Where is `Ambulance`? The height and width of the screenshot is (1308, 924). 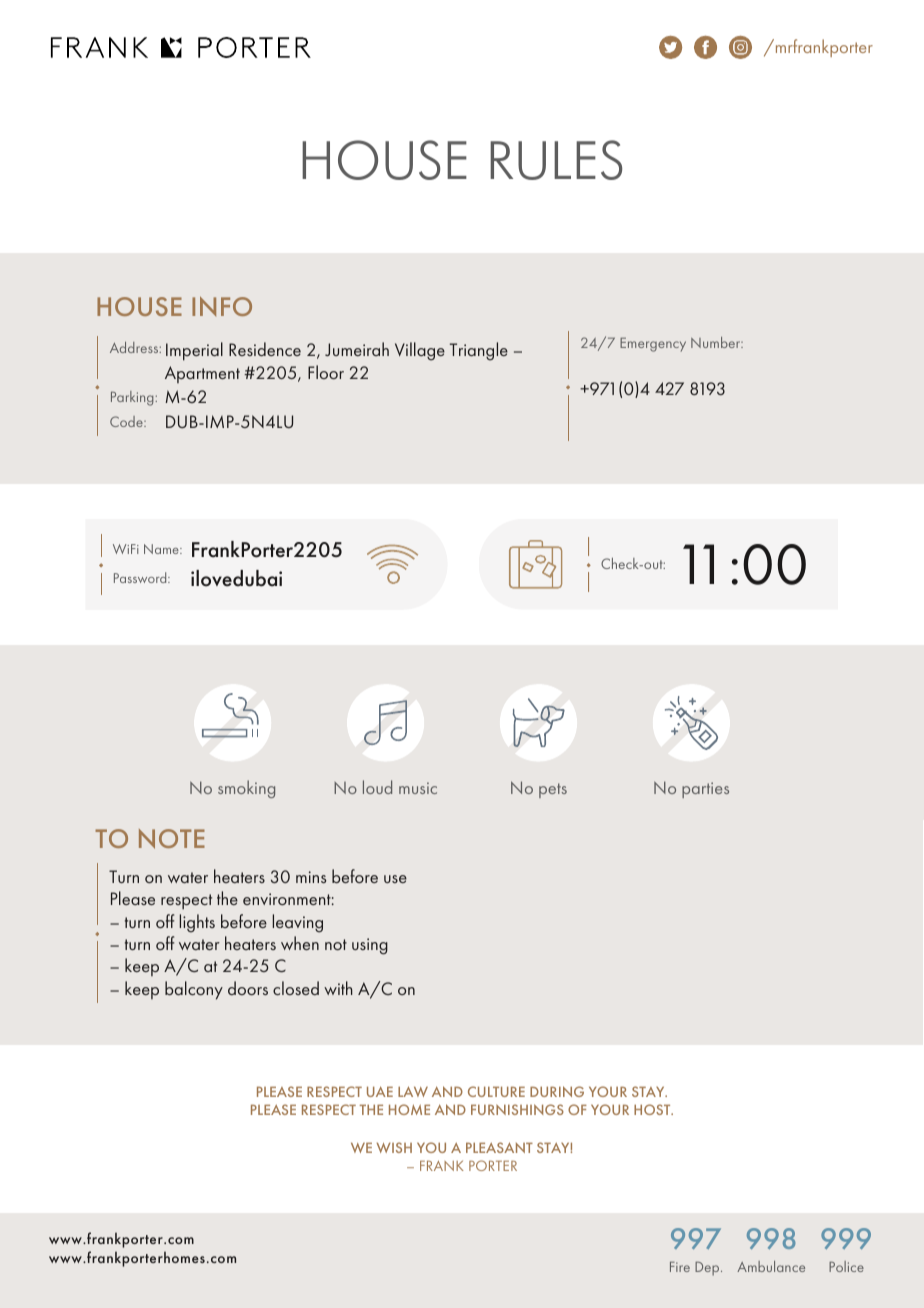
Ambulance is located at coordinates (771, 1266).
